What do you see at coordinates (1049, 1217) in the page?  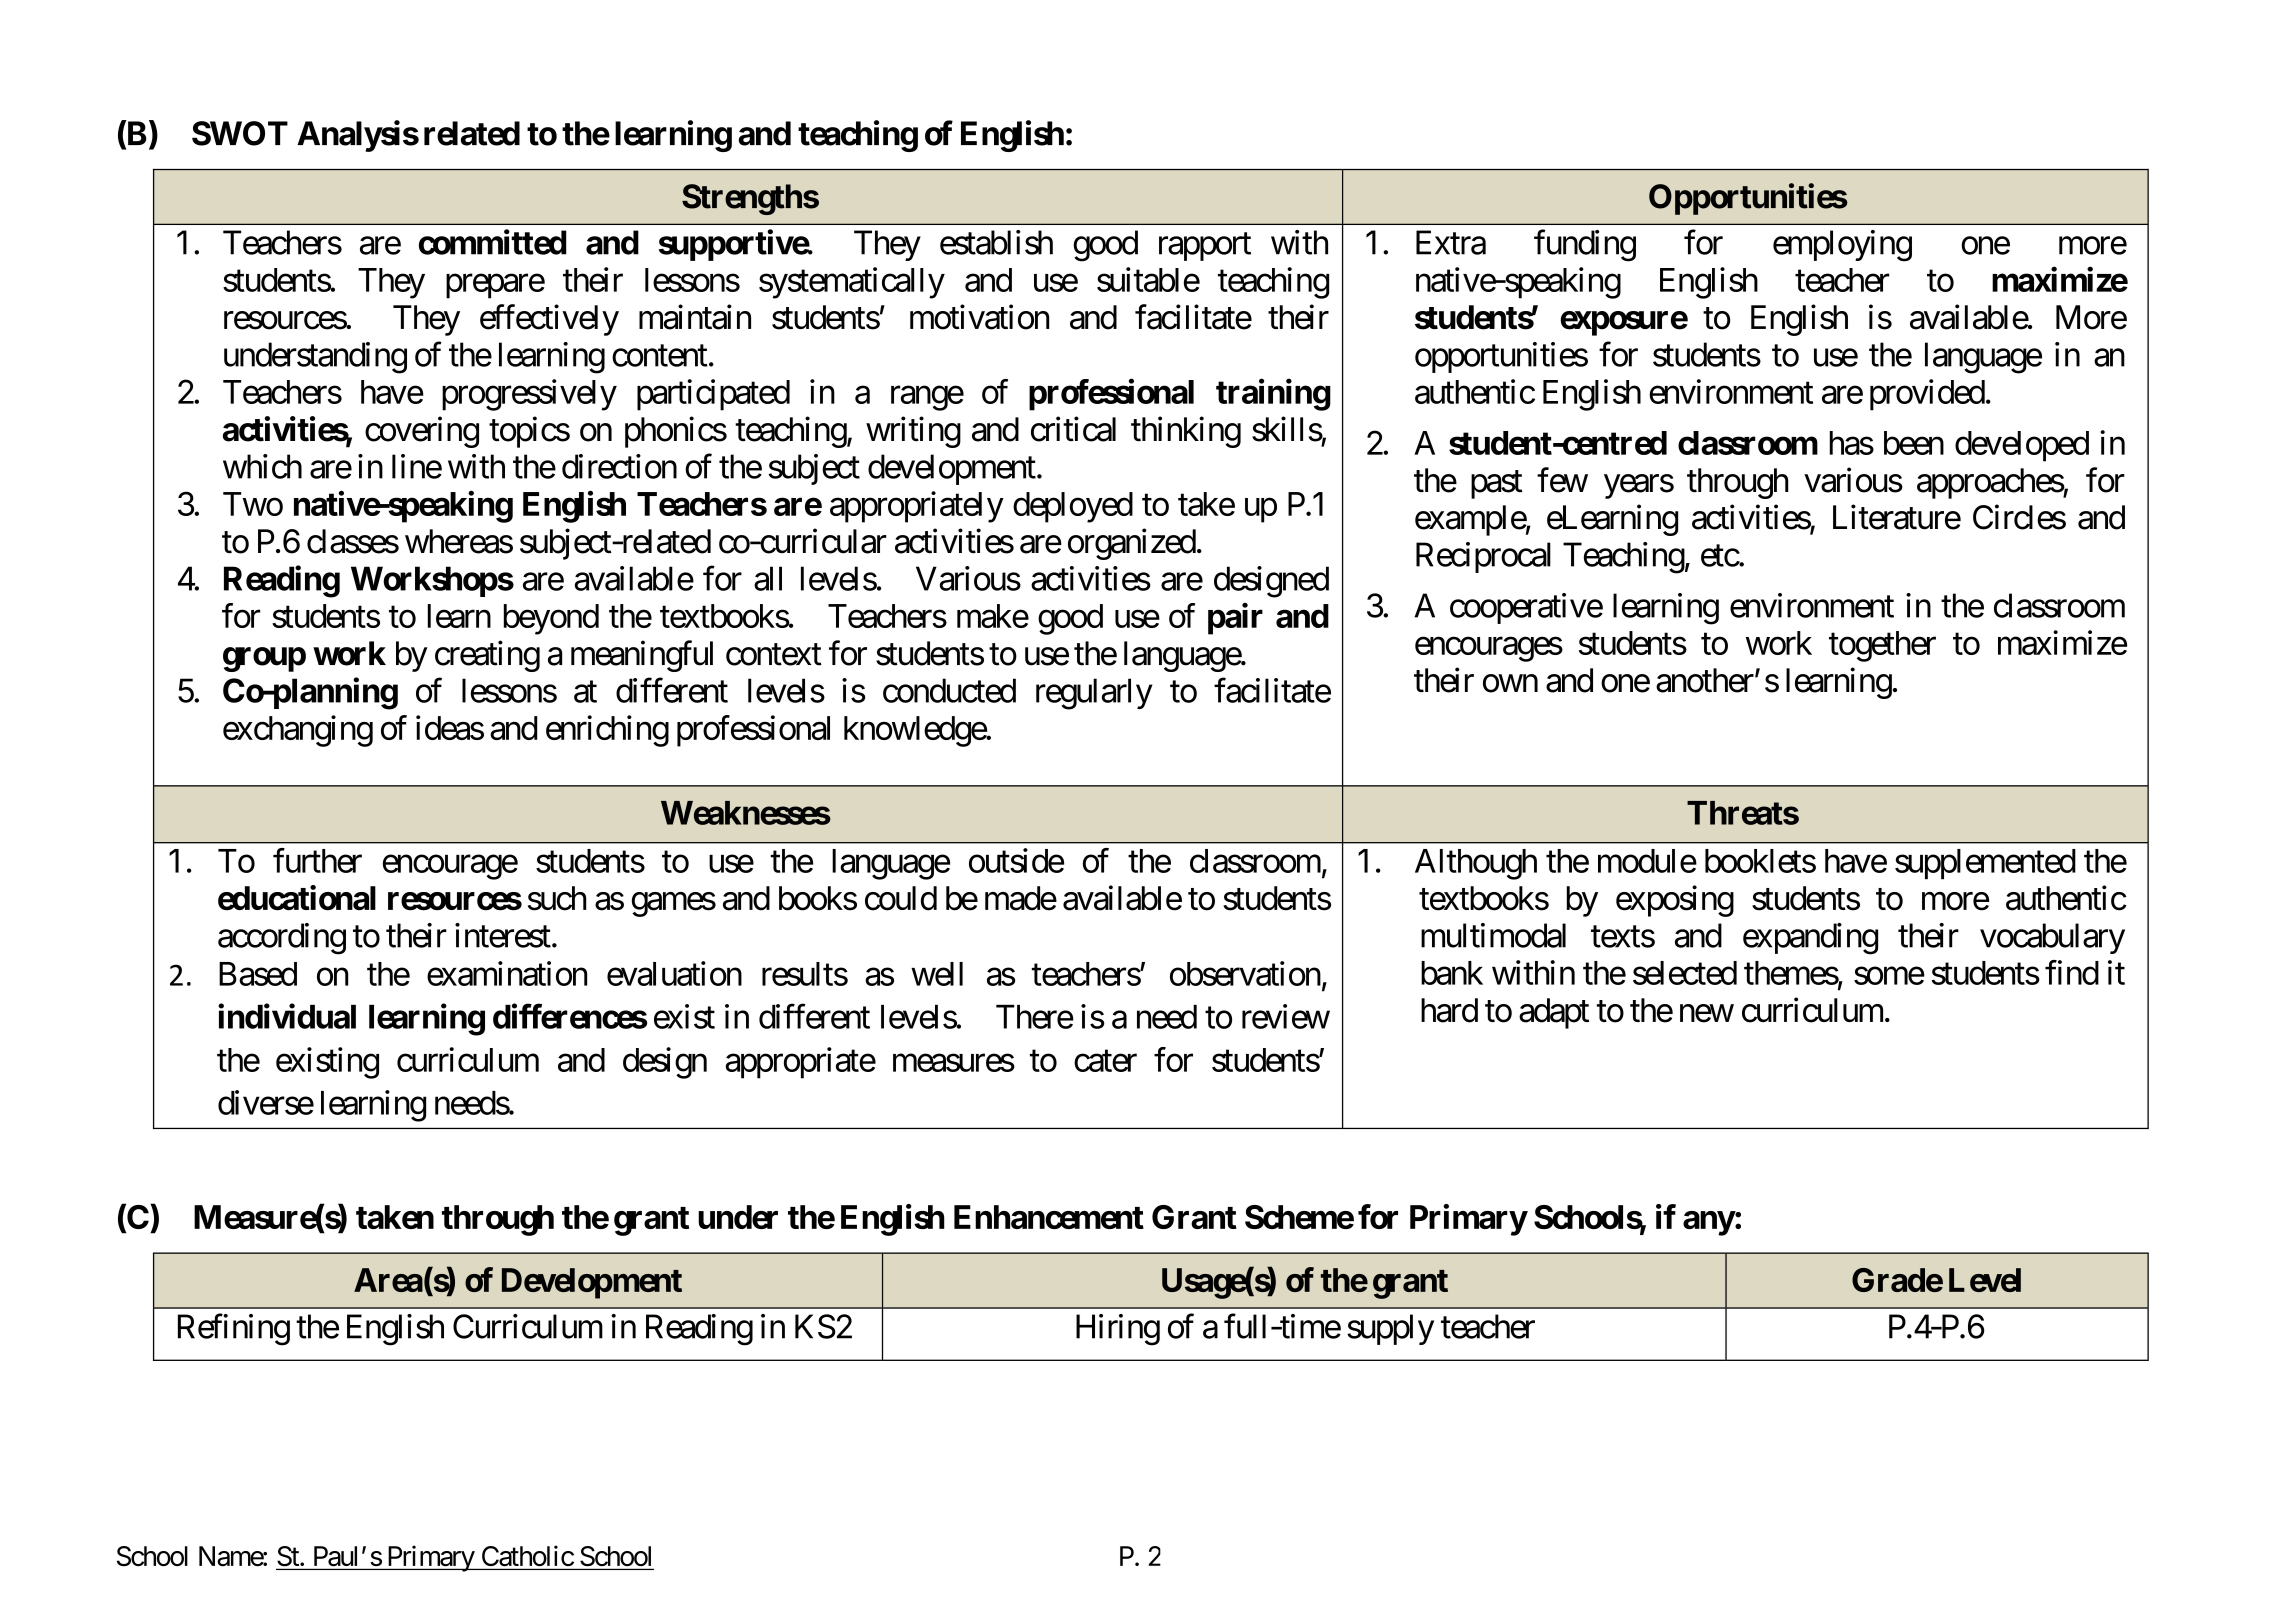 I see `Enhancement` at bounding box center [1049, 1217].
